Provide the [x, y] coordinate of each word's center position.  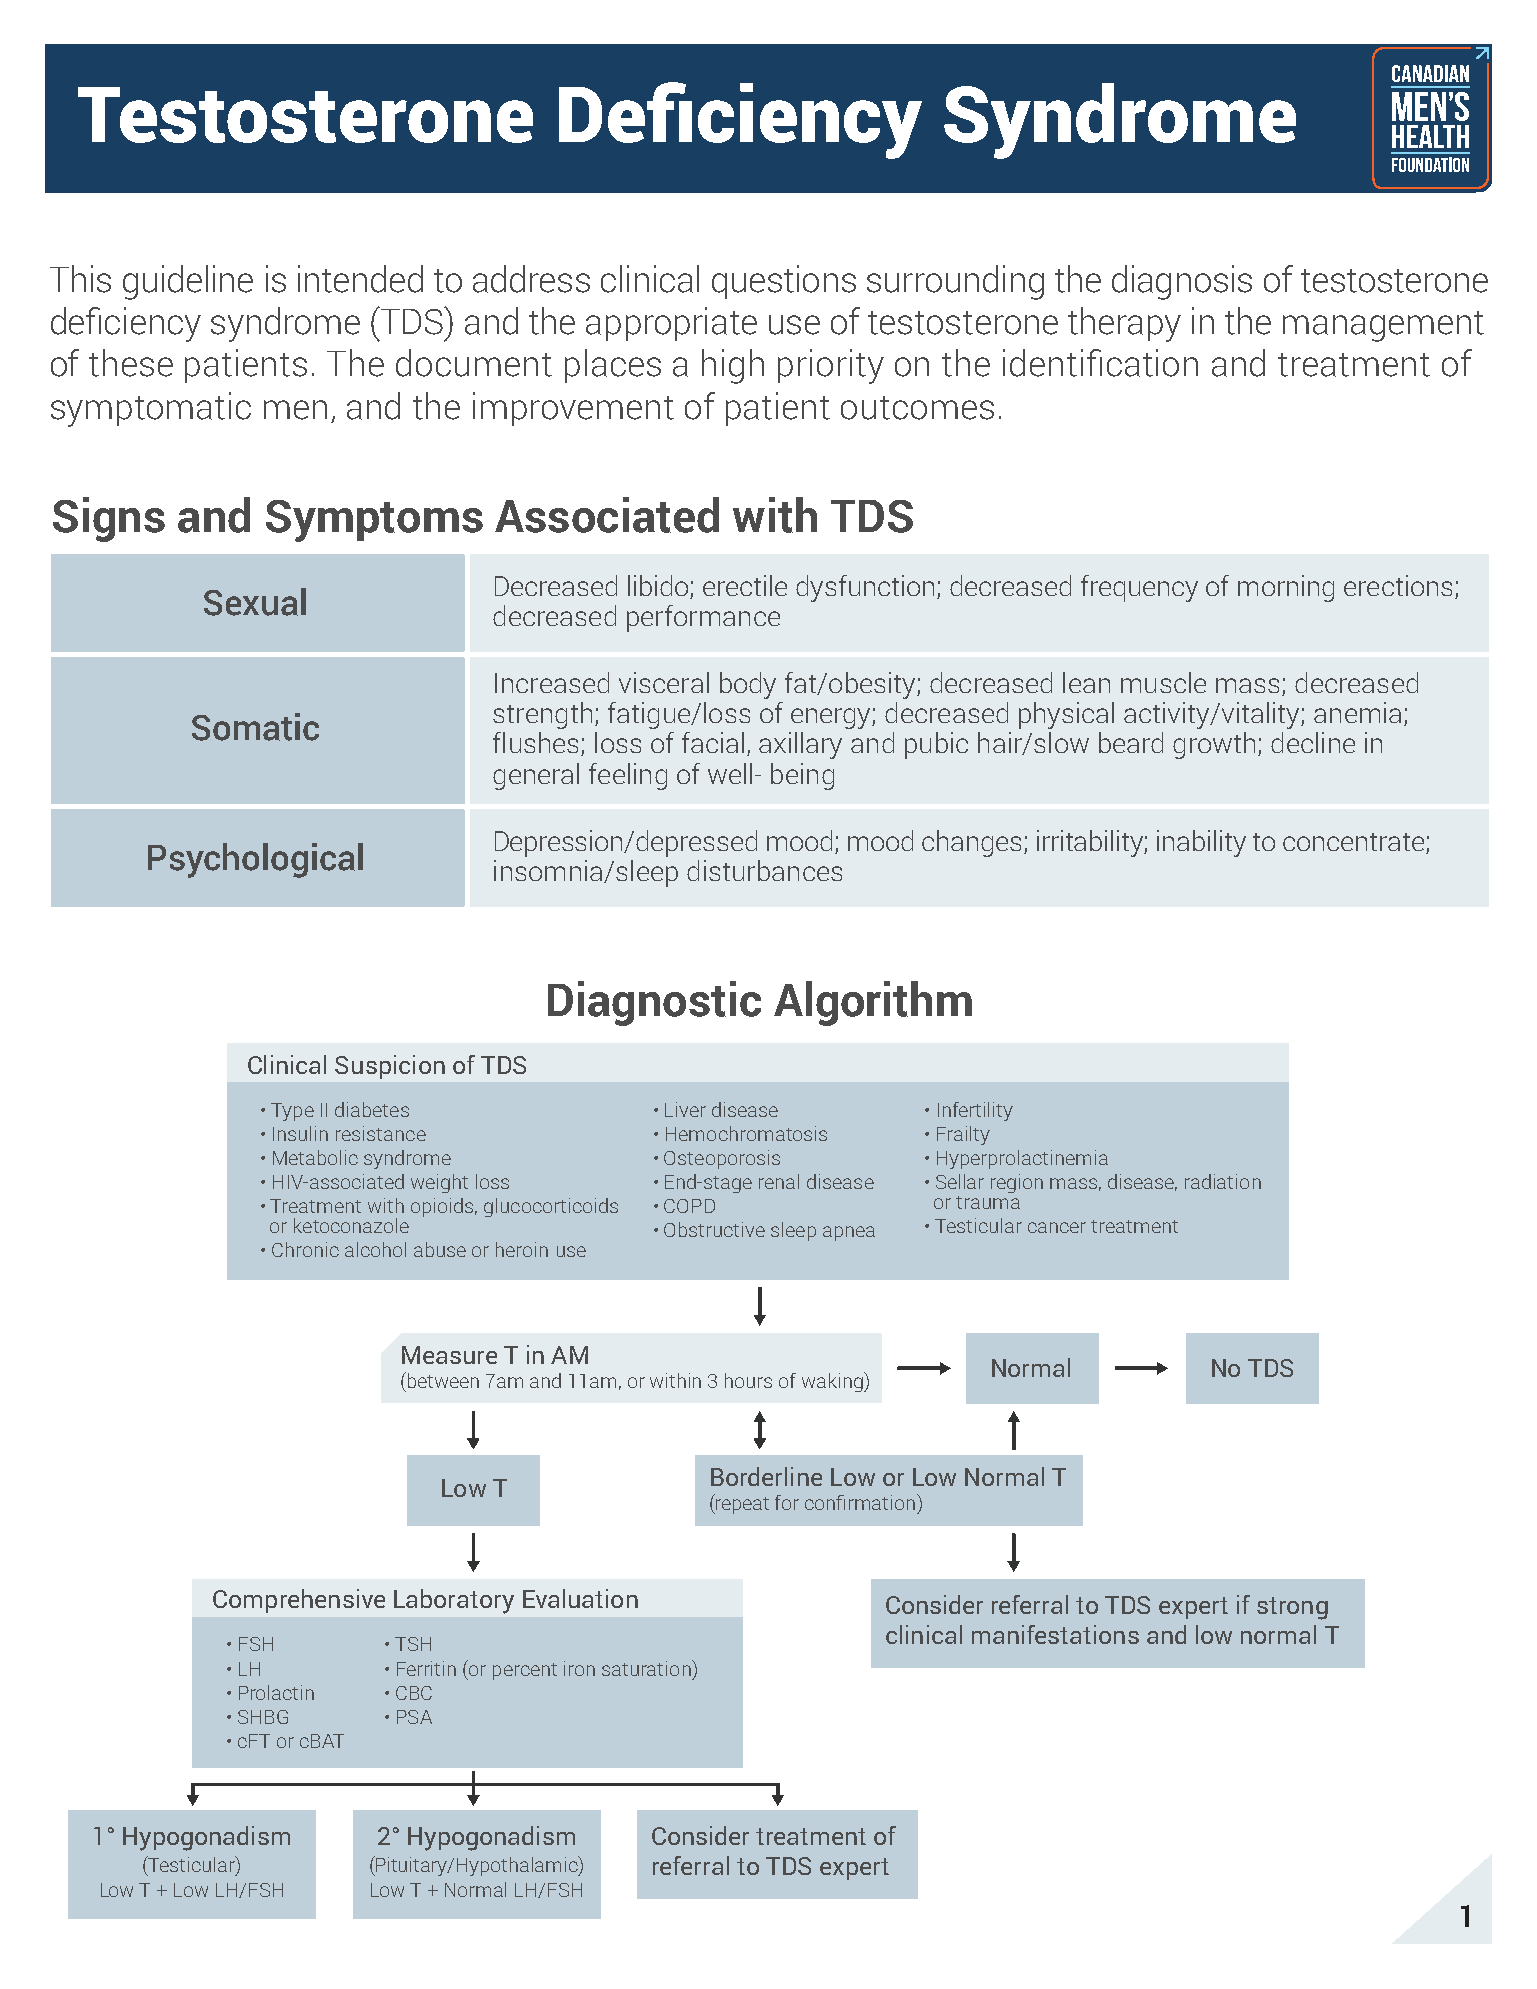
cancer [1057, 1227]
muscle [1163, 682]
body [748, 685]
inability [1201, 843]
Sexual [255, 602]
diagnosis [1182, 282]
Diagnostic [654, 1003]
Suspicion [390, 1067]
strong [1292, 1608]
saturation [647, 1668]
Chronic [305, 1249]
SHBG [263, 1717]
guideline [188, 282]
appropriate [671, 324]
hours [748, 1380]
